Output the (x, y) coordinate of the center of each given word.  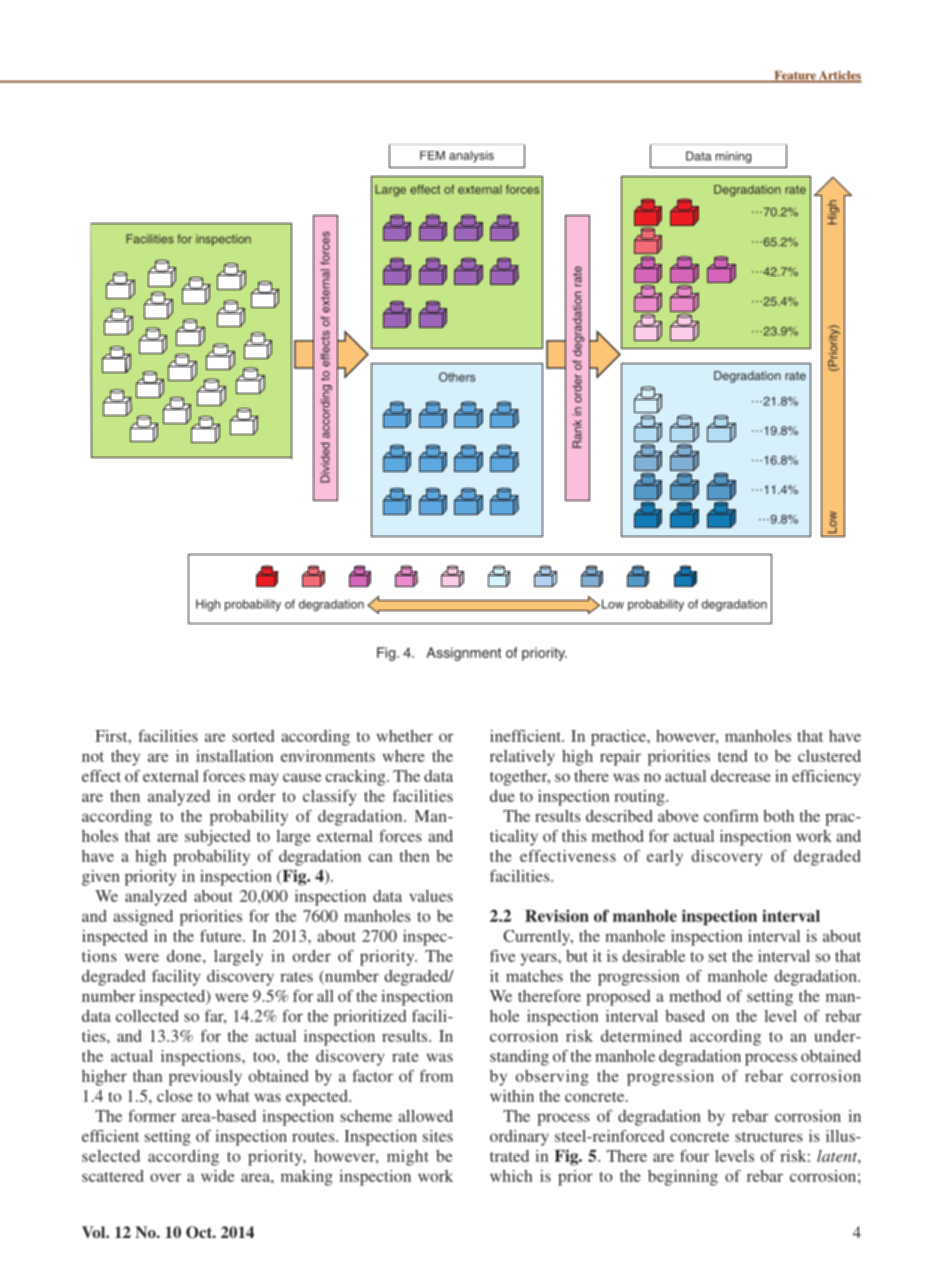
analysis (471, 157)
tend (732, 756)
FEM (432, 155)
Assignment (463, 654)
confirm (731, 815)
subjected (217, 838)
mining (733, 157)
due (502, 796)
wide (217, 1176)
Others (457, 377)
